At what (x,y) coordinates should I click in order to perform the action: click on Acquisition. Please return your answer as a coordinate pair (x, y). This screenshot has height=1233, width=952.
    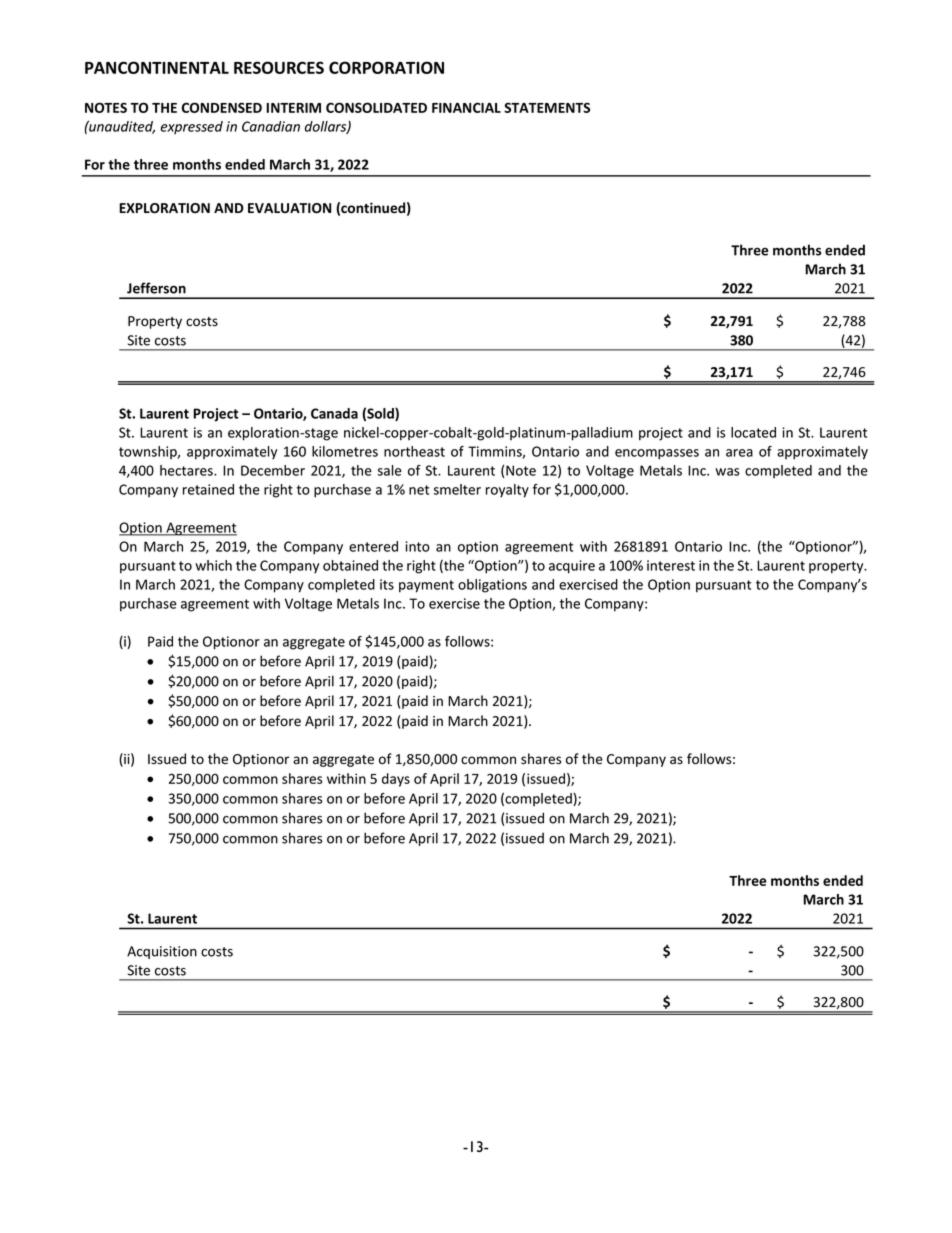
    Looking at the image, I should click on (162, 952).
